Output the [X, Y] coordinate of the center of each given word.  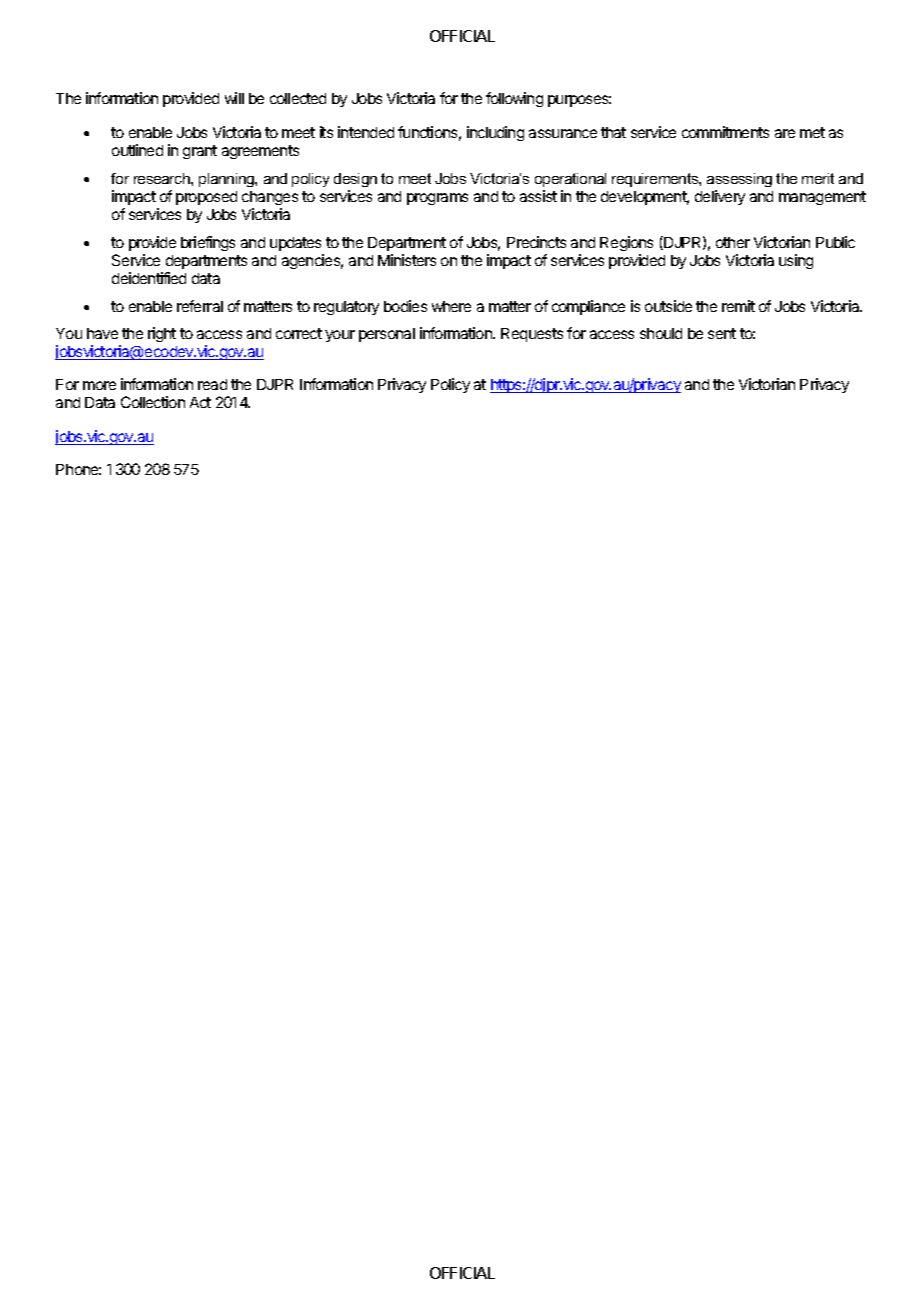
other [733, 242]
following [514, 99]
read [212, 384]
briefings [208, 243]
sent [722, 333]
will [234, 98]
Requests [532, 335]
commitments [725, 132]
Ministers [407, 260]
